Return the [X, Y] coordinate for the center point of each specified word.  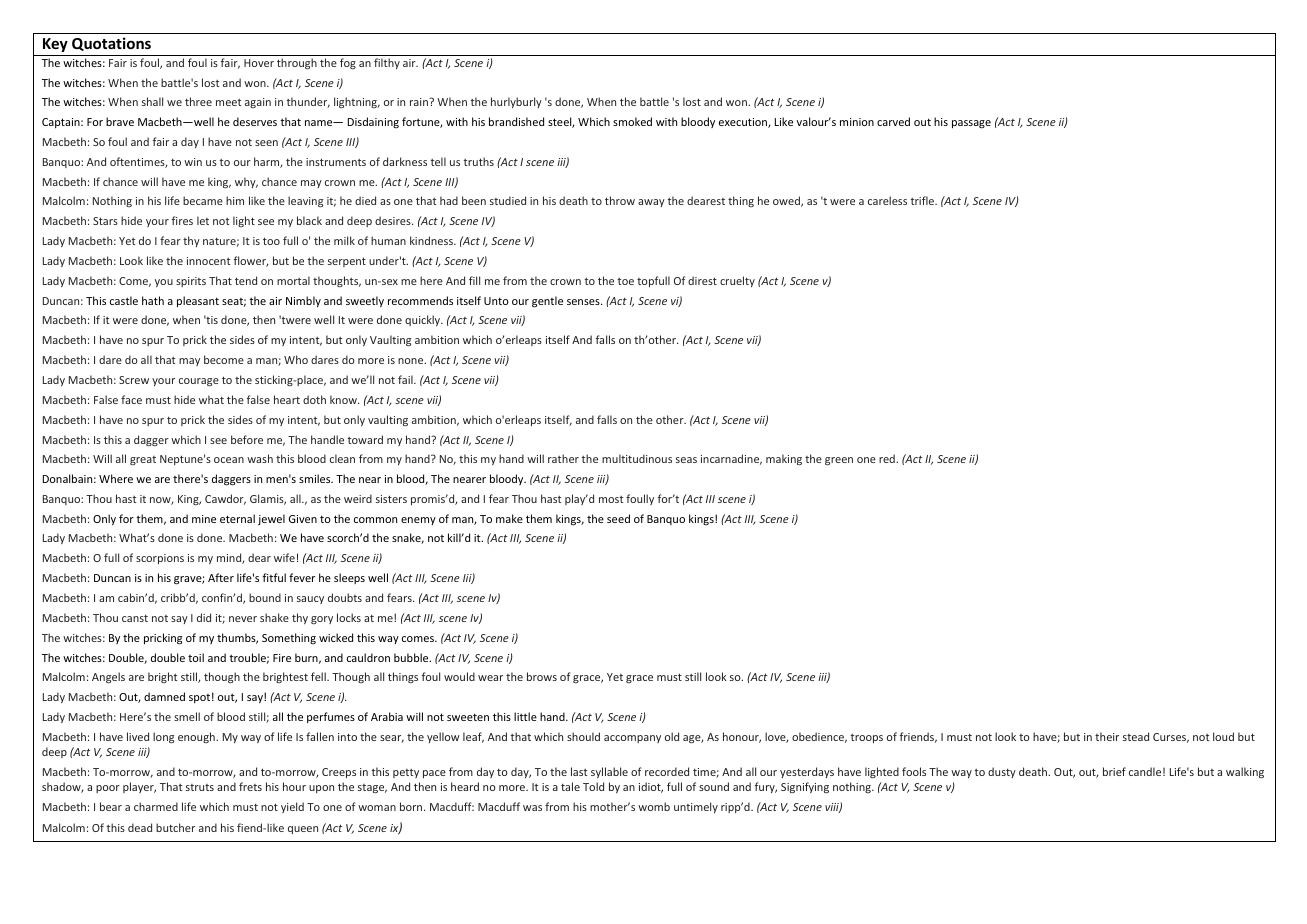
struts [200, 787]
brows [542, 676]
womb [654, 806]
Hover [259, 63]
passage [971, 124]
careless [887, 200]
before [247, 439]
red [888, 458]
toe [626, 281]
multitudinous [637, 458]
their [1107, 736]
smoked [632, 121]
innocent [209, 261]
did [204, 617]
